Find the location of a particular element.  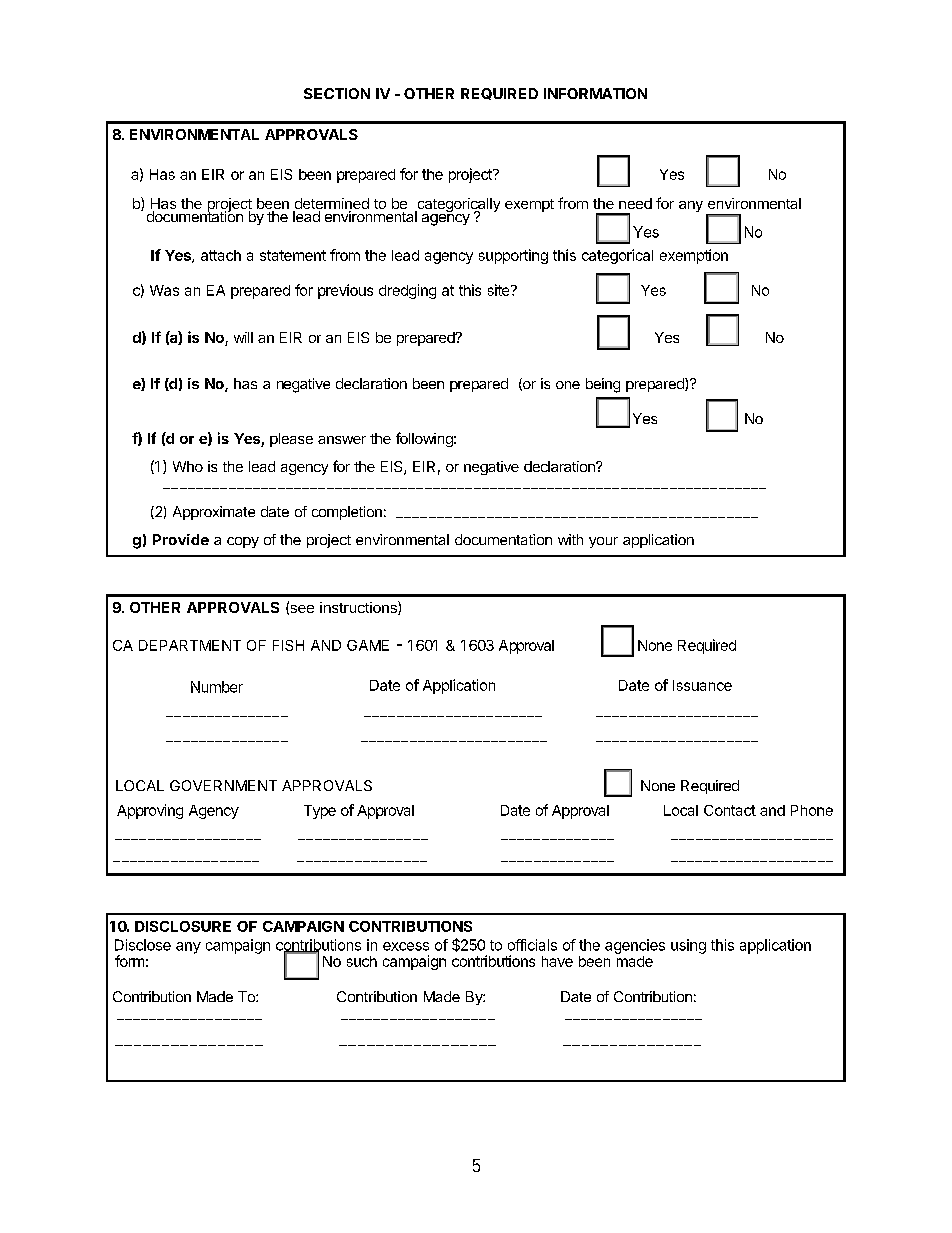

will is located at coordinates (243, 337).
